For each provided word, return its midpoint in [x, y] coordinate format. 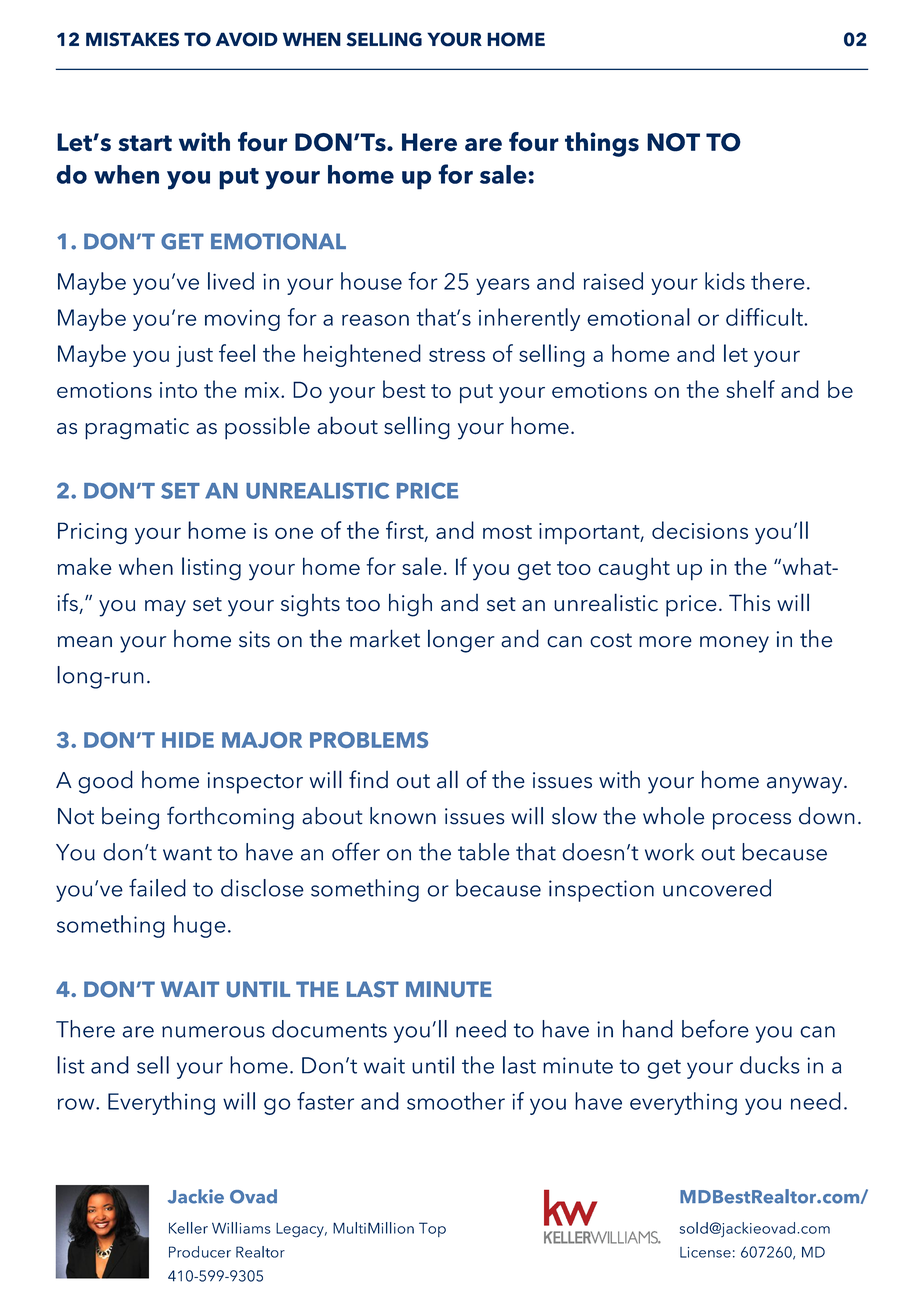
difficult [765, 317]
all [447, 779]
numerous [213, 1032]
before [715, 1028]
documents [329, 1029]
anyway [806, 785]
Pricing [92, 533]
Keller [188, 1228]
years [503, 286]
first [406, 531]
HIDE [188, 740]
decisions [700, 530]
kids [725, 281]
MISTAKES [132, 39]
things [602, 144]
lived [231, 281]
